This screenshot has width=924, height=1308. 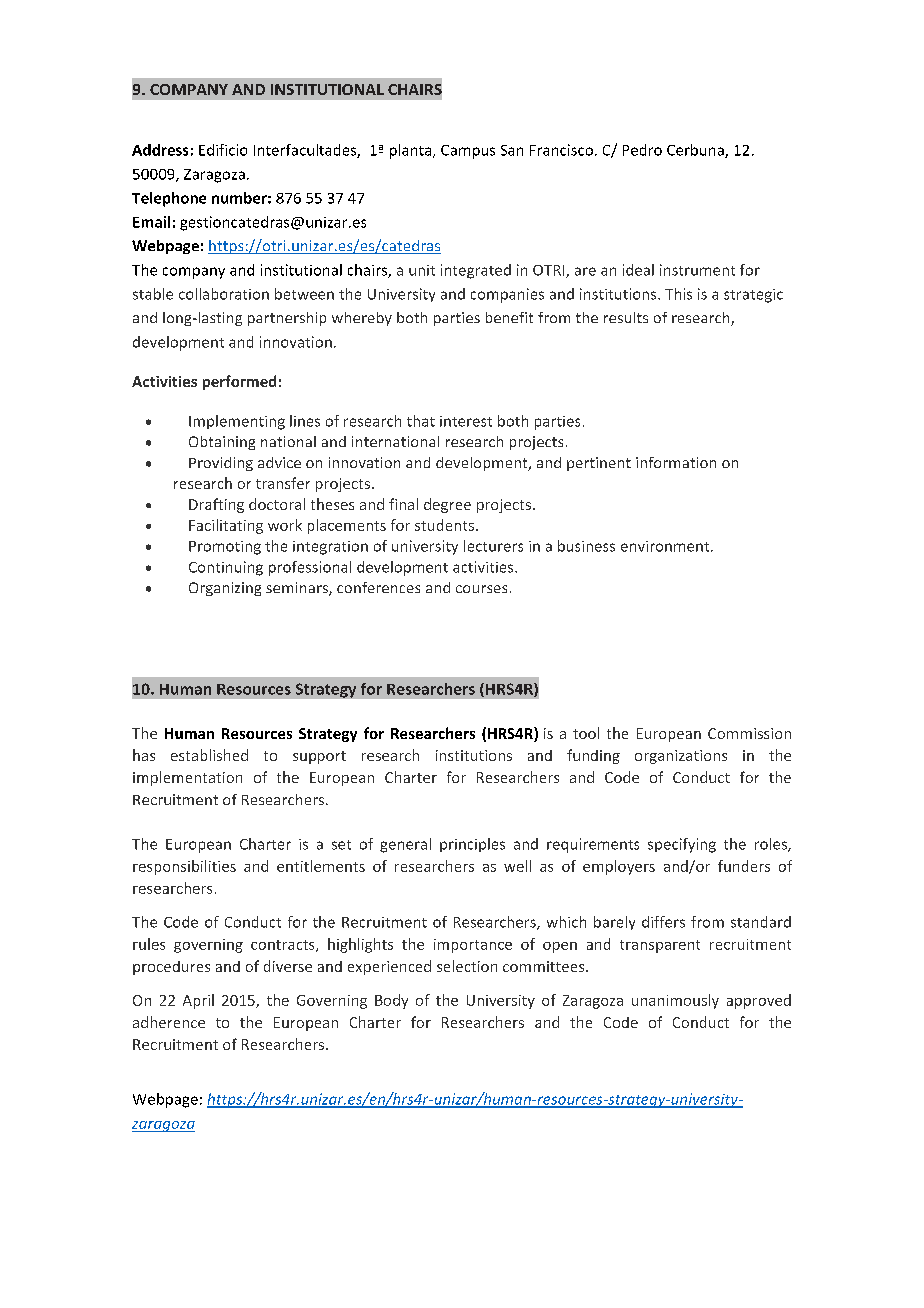 What do you see at coordinates (468, 152) in the screenshot?
I see `Campus` at bounding box center [468, 152].
